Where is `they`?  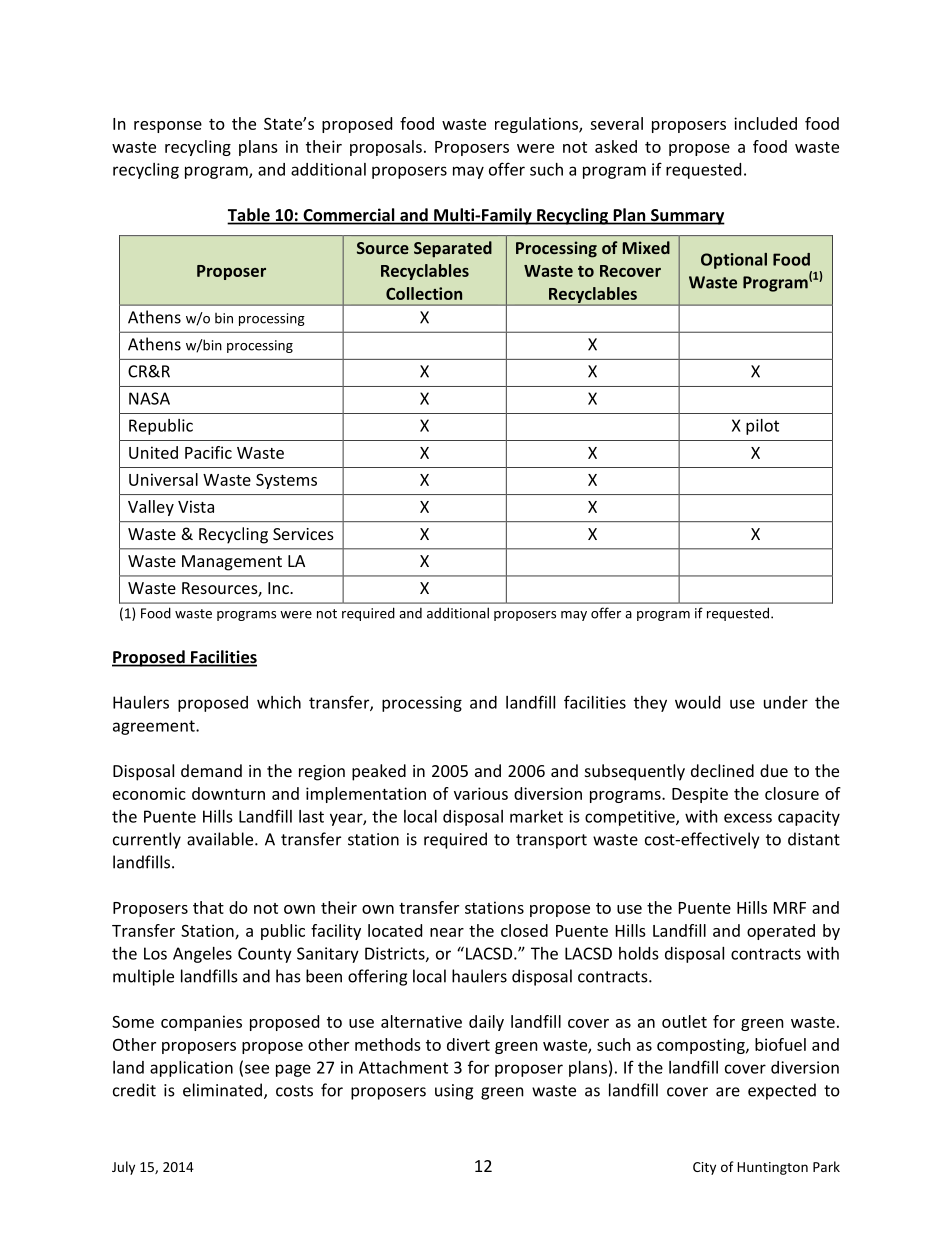 they is located at coordinates (650, 704).
